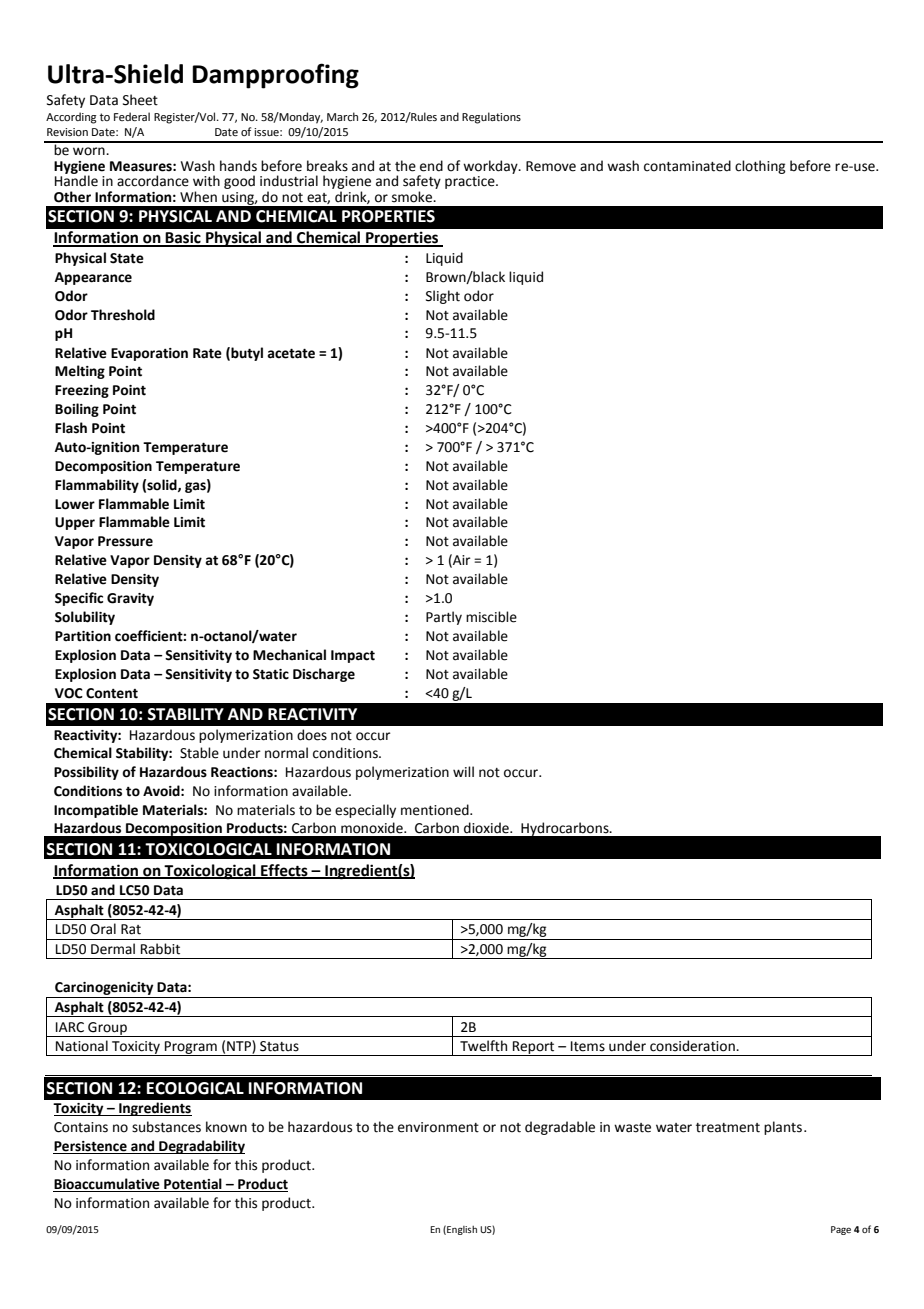  Describe the element at coordinates (193, 1184) in the screenshot. I see `Potential` at that location.
